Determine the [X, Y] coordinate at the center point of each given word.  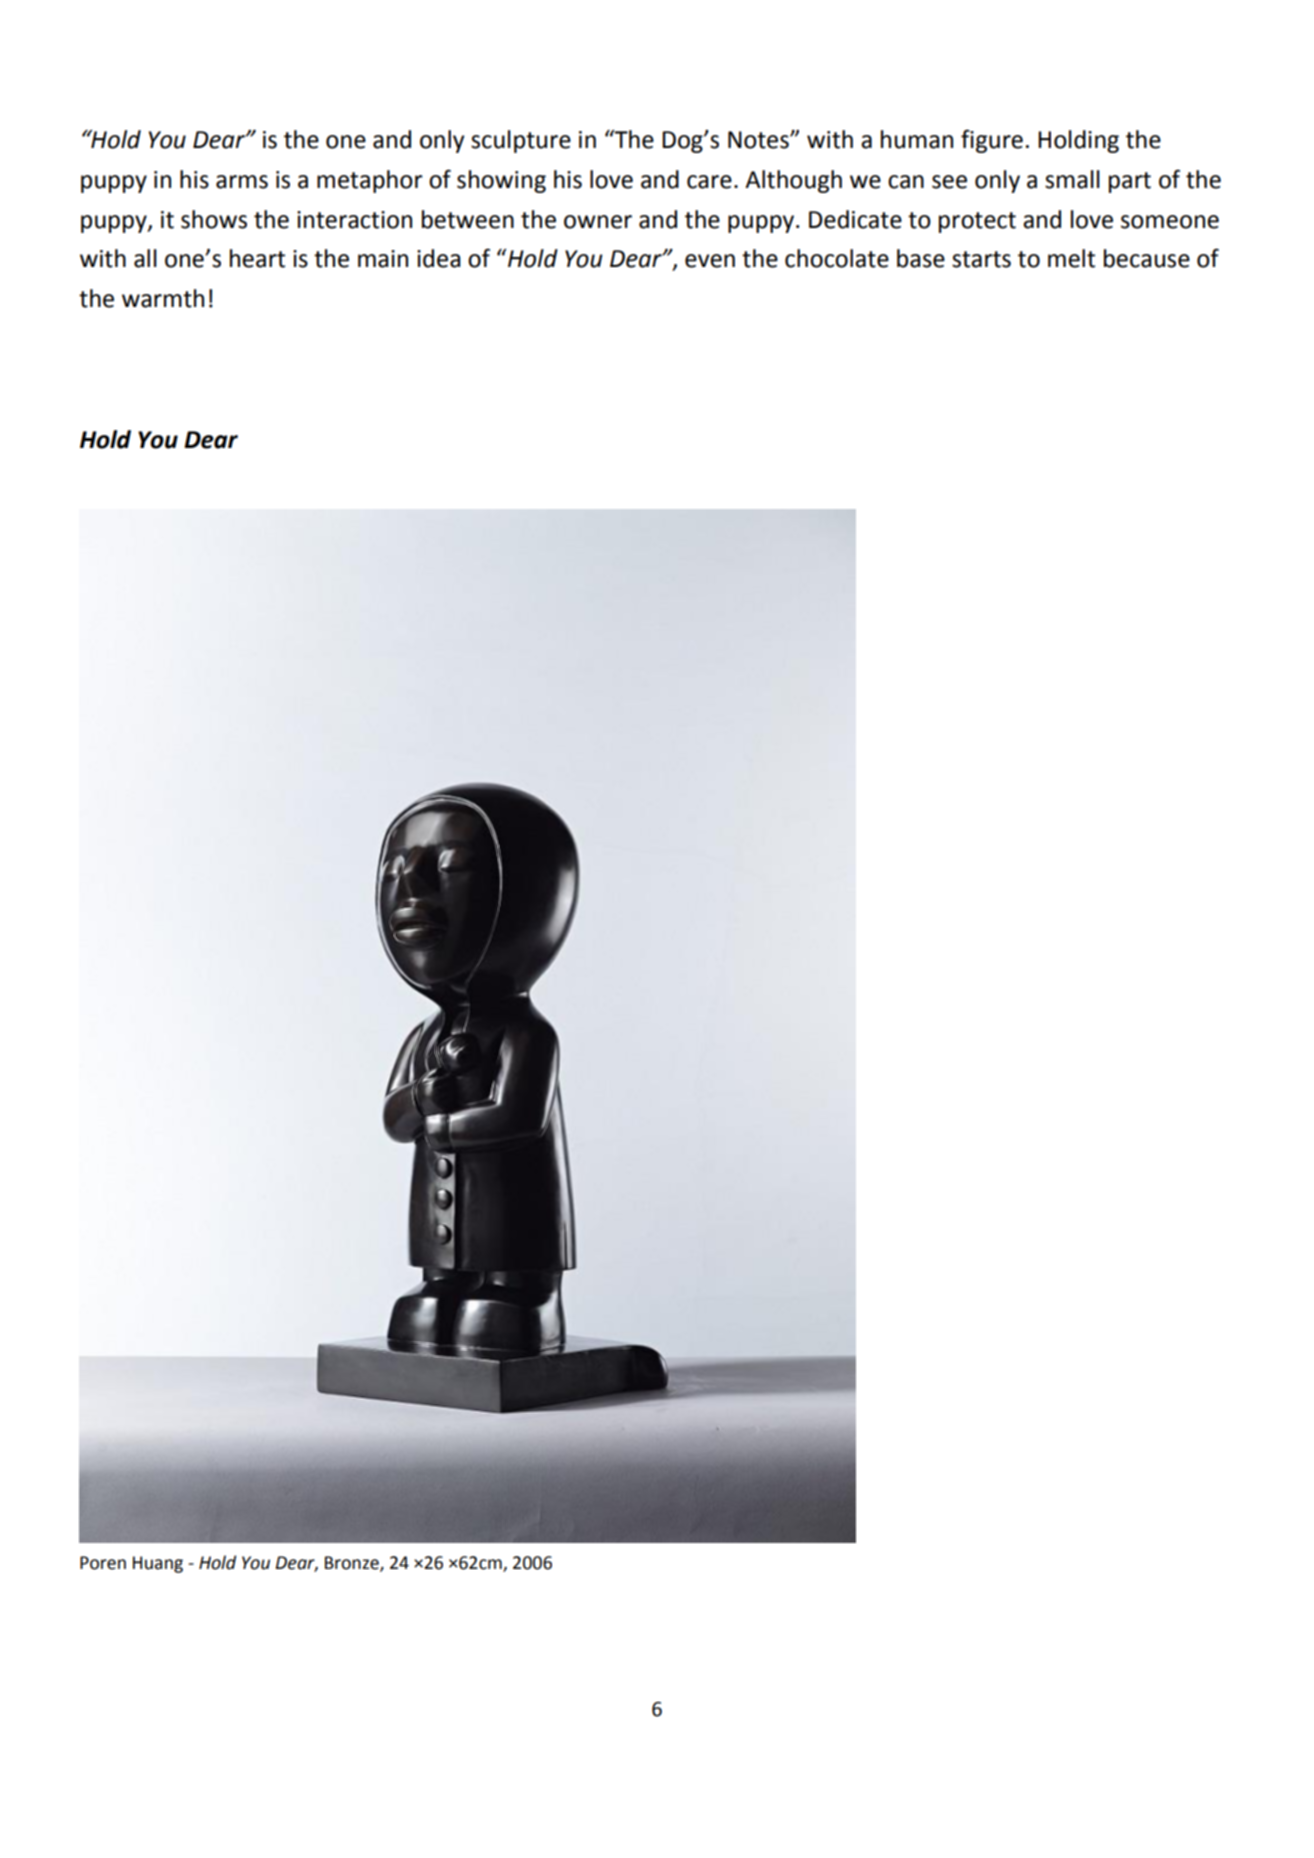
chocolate [837, 258]
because [1147, 258]
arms [242, 182]
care [709, 182]
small [1072, 179]
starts [981, 259]
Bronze [353, 1564]
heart [257, 258]
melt [1071, 258]
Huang [158, 1564]
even [710, 261]
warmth [163, 298]
